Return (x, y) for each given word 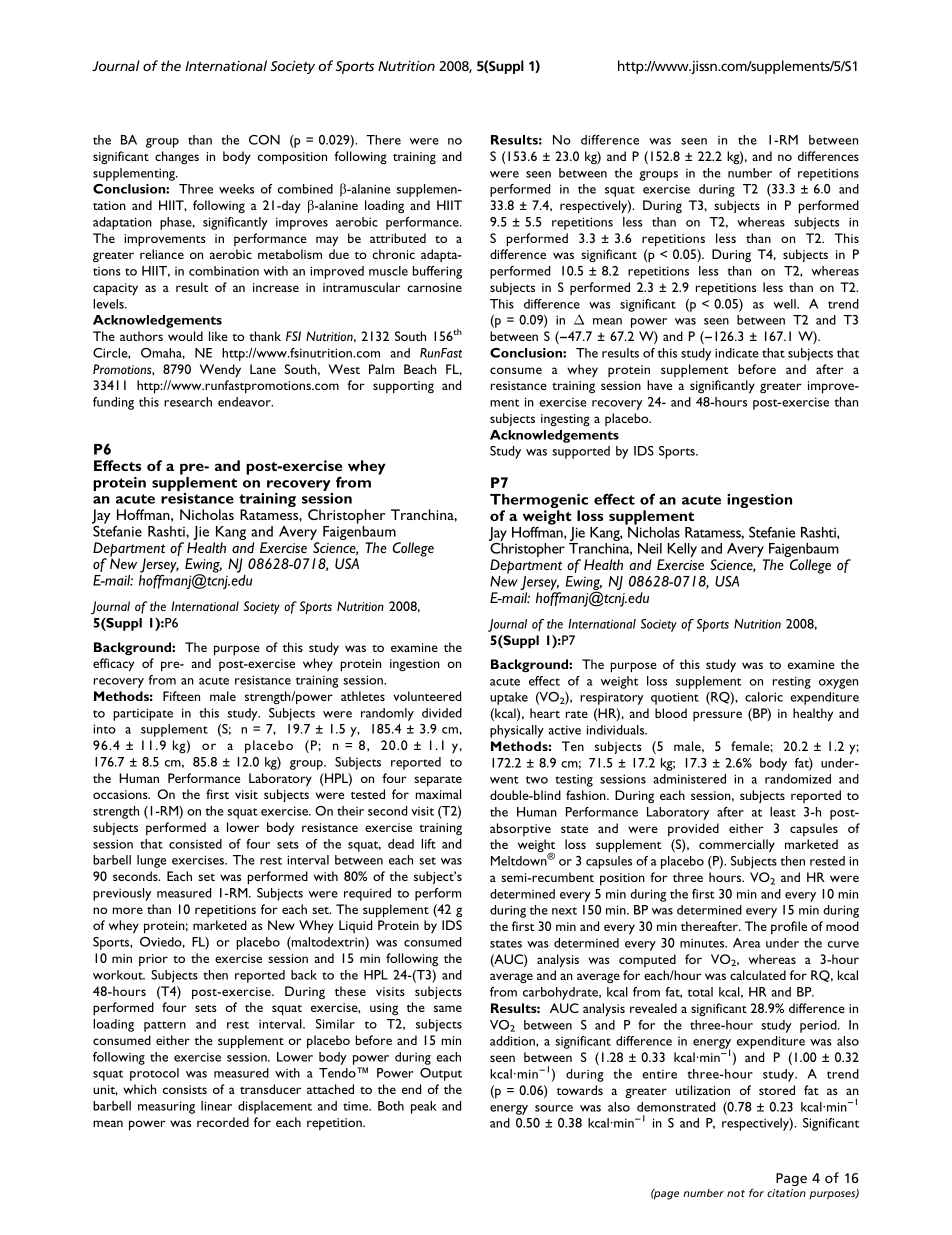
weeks (236, 189)
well (785, 304)
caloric (764, 697)
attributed (398, 238)
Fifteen (181, 696)
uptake (509, 698)
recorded (223, 1122)
